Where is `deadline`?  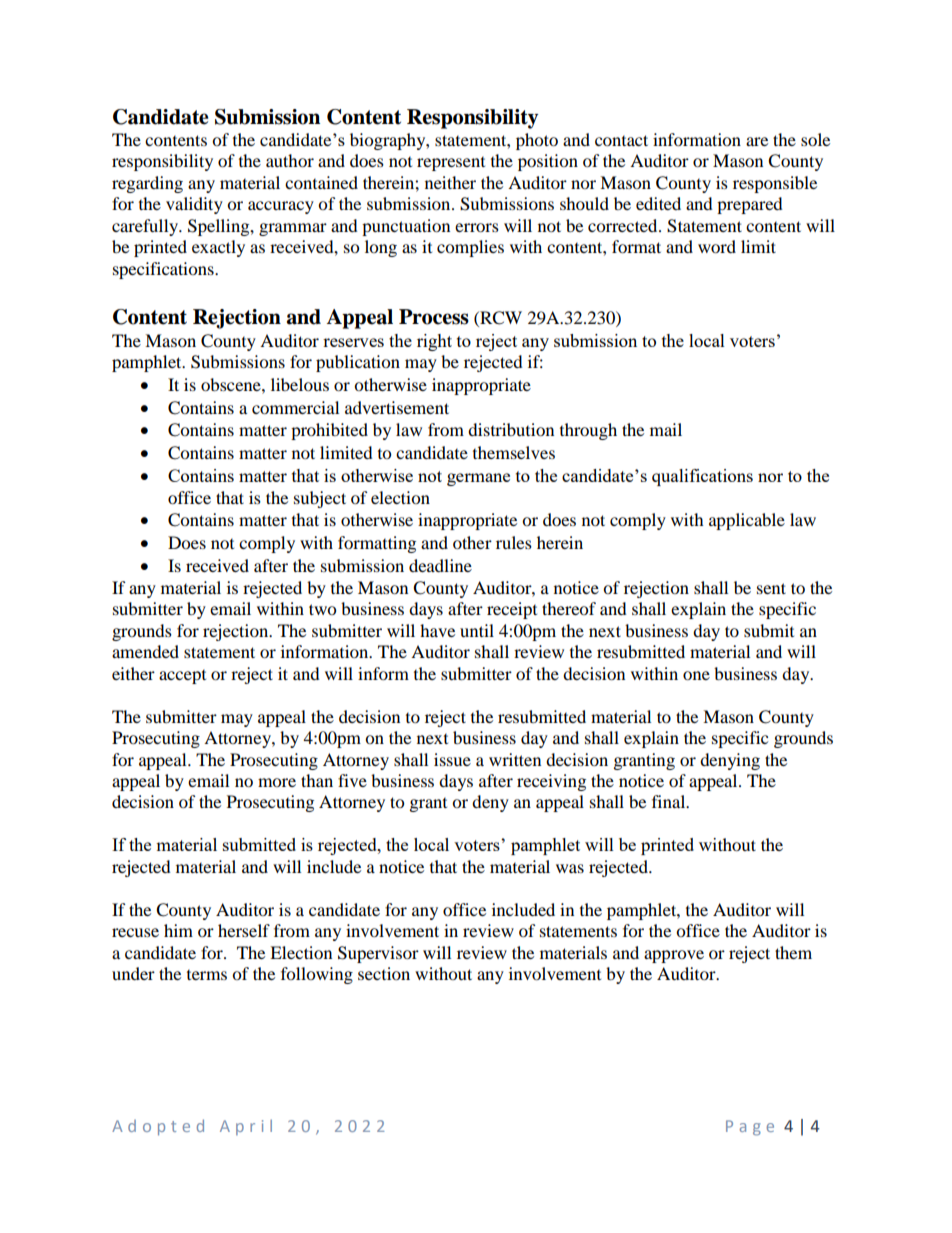
deadline is located at coordinates (440, 565).
